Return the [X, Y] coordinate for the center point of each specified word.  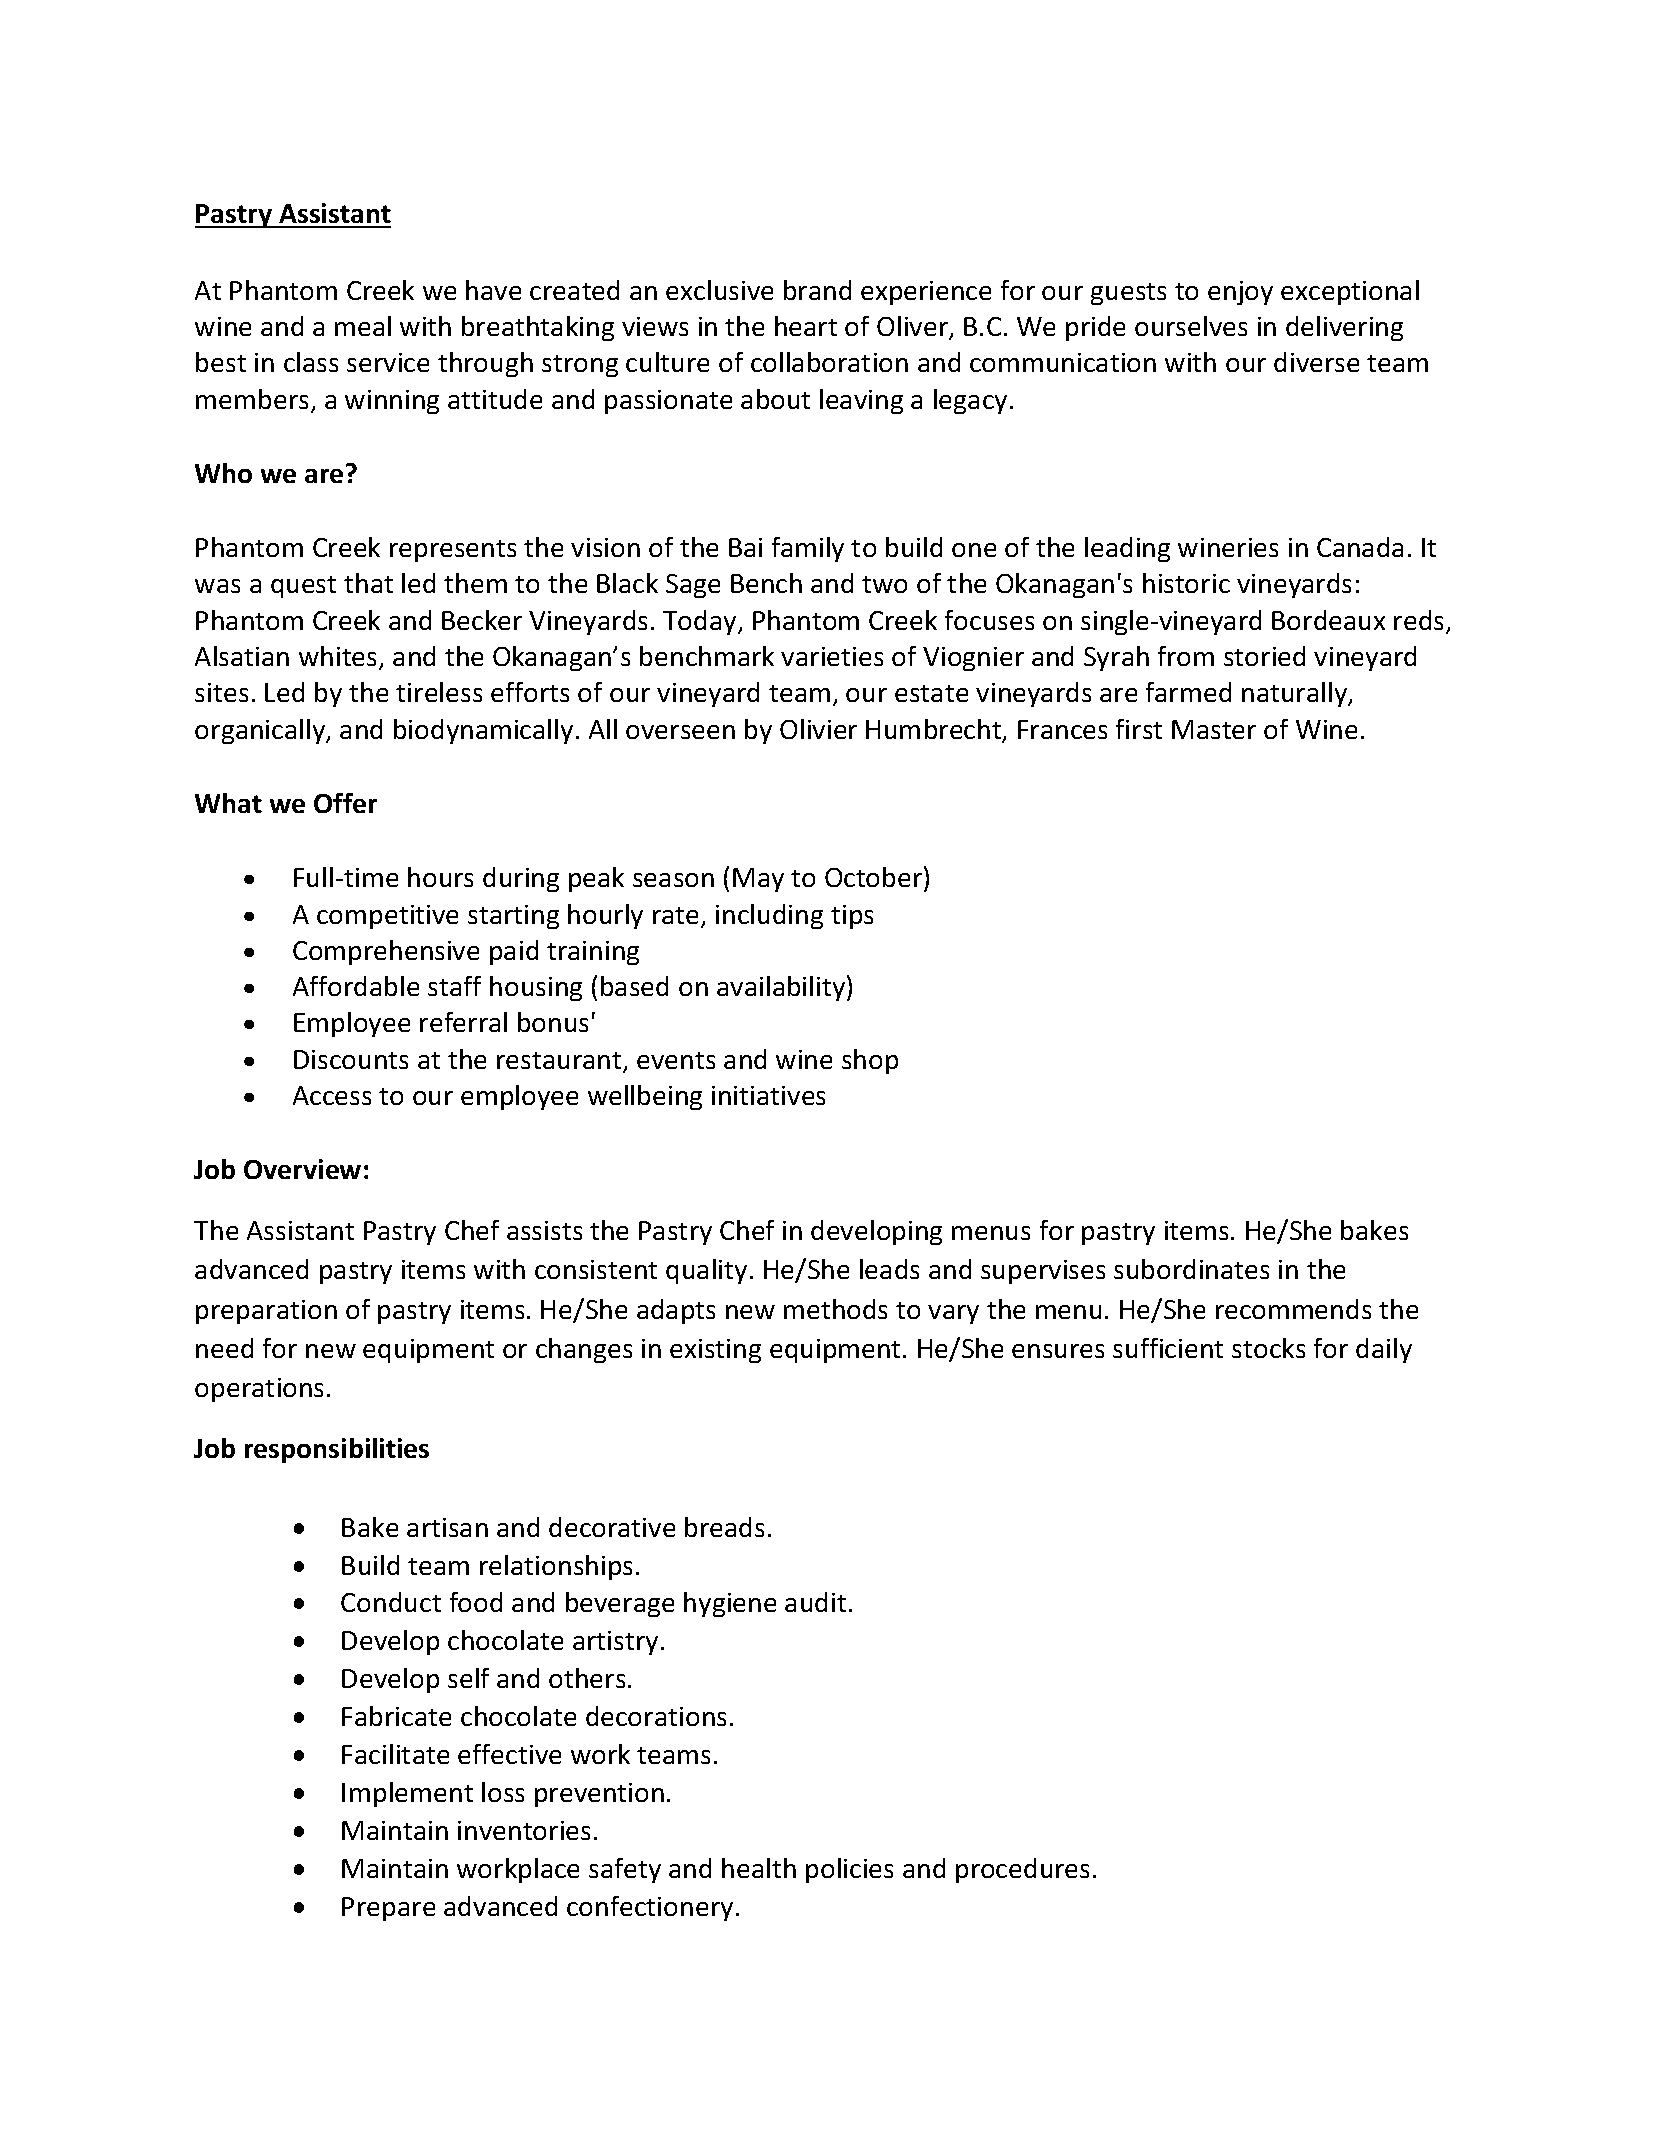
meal [363, 326]
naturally [1296, 694]
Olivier [818, 729]
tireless [439, 692]
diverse [1316, 362]
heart [806, 326]
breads [724, 1527]
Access [332, 1095]
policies [849, 1870]
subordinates [1191, 1269]
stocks [1268, 1348]
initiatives [768, 1095]
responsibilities [337, 1450]
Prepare [388, 1909]
